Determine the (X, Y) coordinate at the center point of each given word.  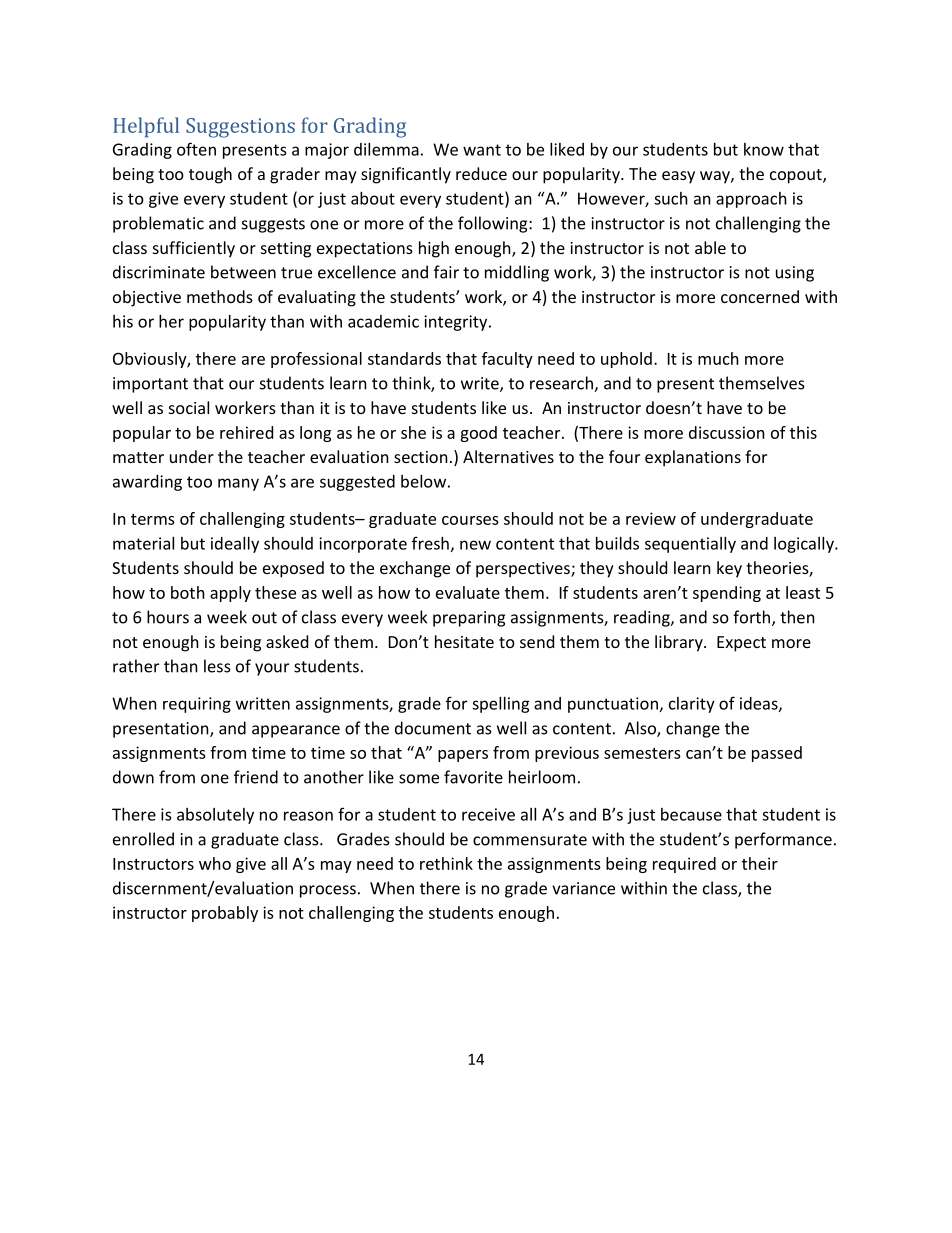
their (760, 863)
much (718, 358)
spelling (501, 705)
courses (470, 520)
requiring (197, 705)
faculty (507, 360)
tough (210, 175)
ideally (235, 545)
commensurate (530, 840)
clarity (692, 705)
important (150, 385)
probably (225, 914)
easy (678, 177)
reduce (481, 173)
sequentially (690, 545)
